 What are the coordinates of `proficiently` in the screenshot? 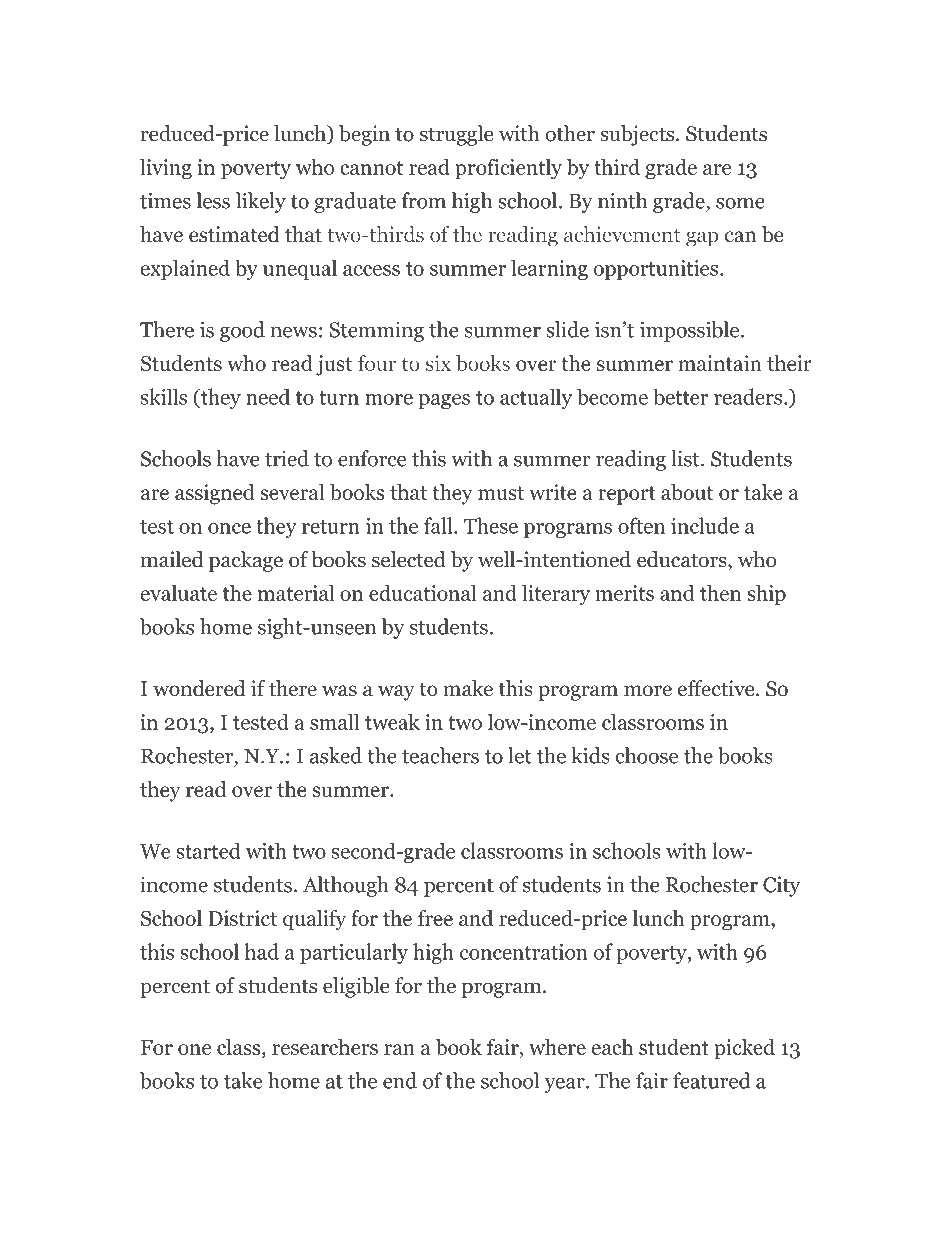 It's located at (508, 169).
